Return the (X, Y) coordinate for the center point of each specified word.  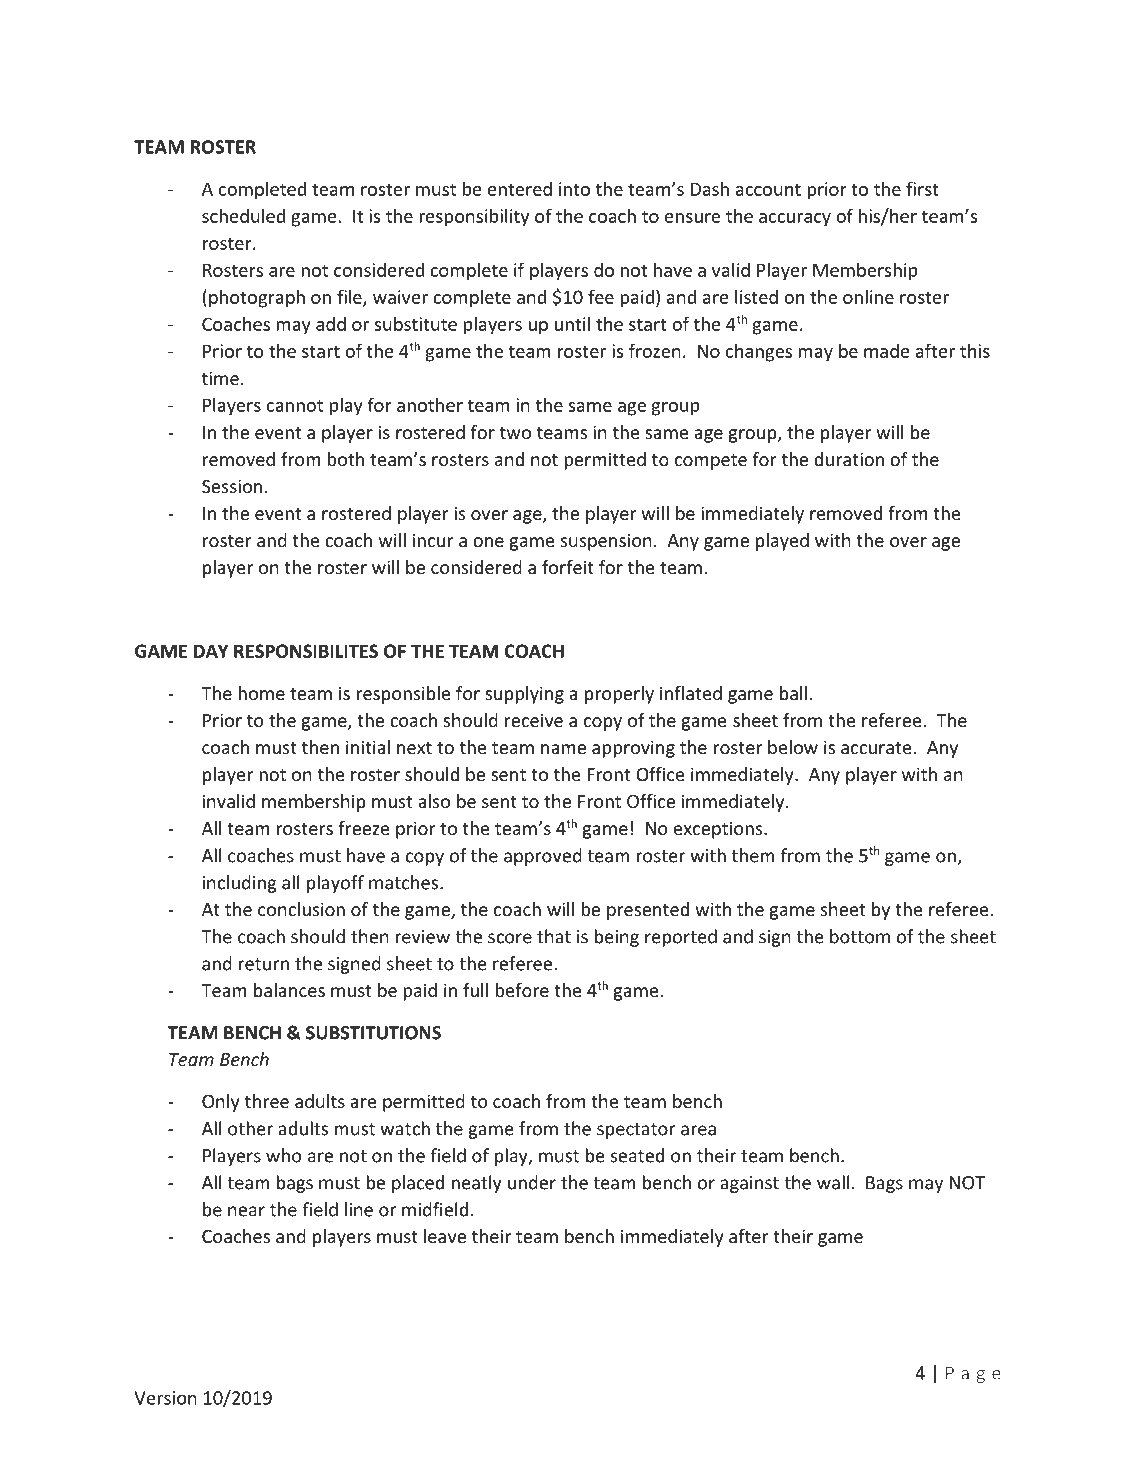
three (267, 1101)
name (563, 749)
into (574, 189)
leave (445, 1236)
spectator (636, 1131)
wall (833, 1182)
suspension (606, 542)
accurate (876, 748)
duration (849, 459)
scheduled (243, 215)
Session (232, 486)
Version (166, 1398)
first (922, 188)
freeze (364, 828)
